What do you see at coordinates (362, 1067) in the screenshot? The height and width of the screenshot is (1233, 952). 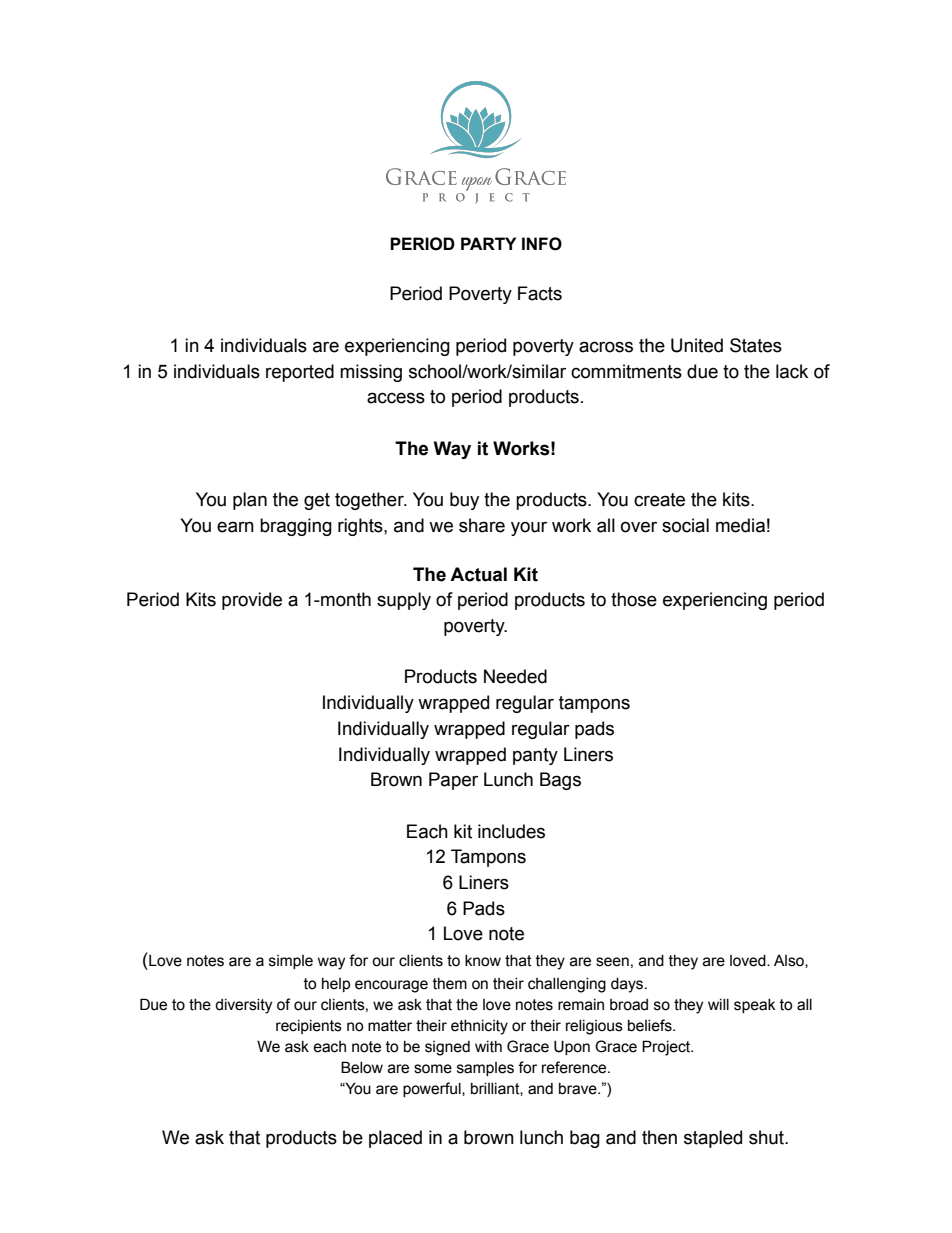 I see `Below` at bounding box center [362, 1067].
